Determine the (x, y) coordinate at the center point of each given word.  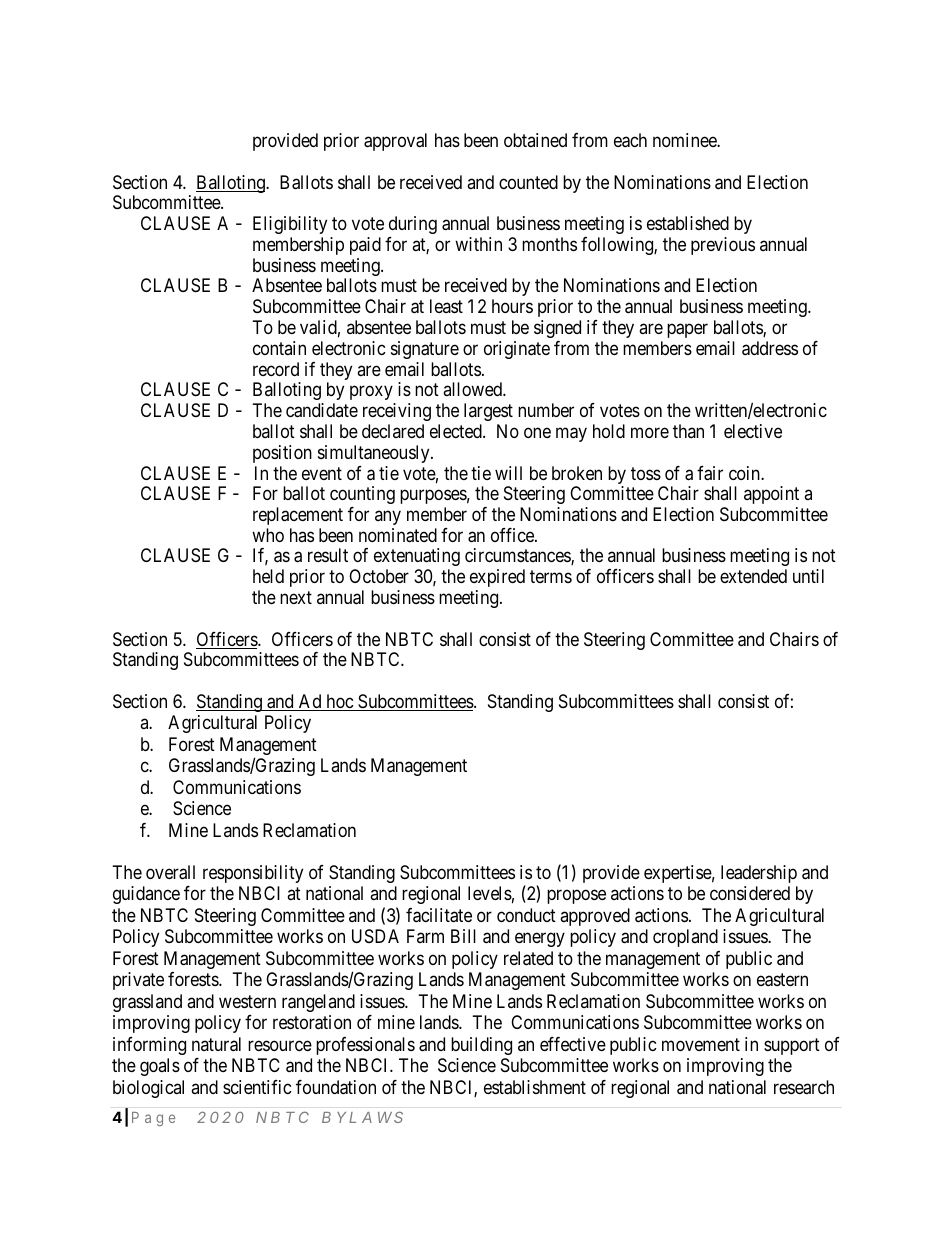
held (268, 576)
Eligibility (290, 225)
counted (528, 182)
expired (497, 578)
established (688, 223)
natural (216, 1044)
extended (753, 576)
